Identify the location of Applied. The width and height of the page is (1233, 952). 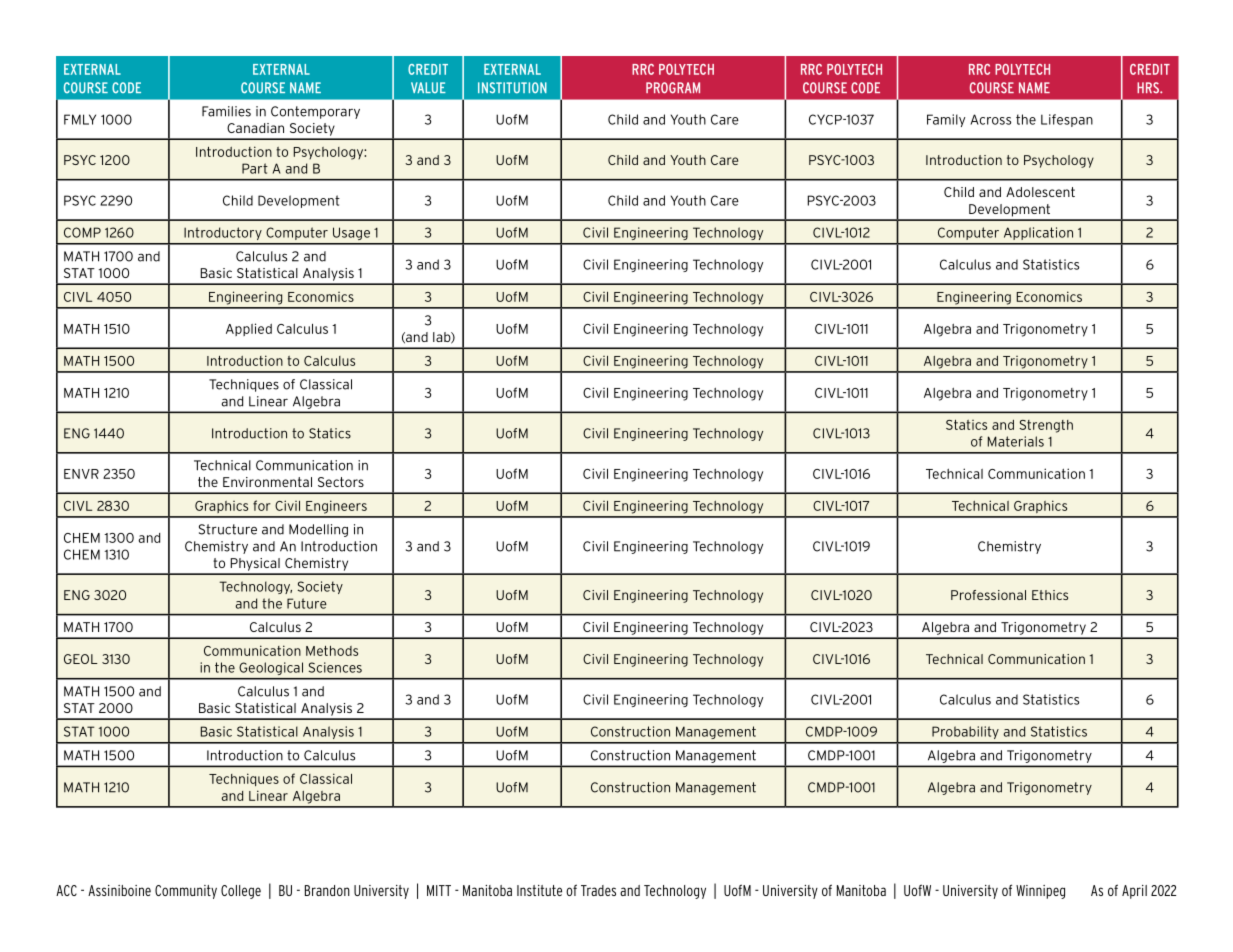
(249, 329).
